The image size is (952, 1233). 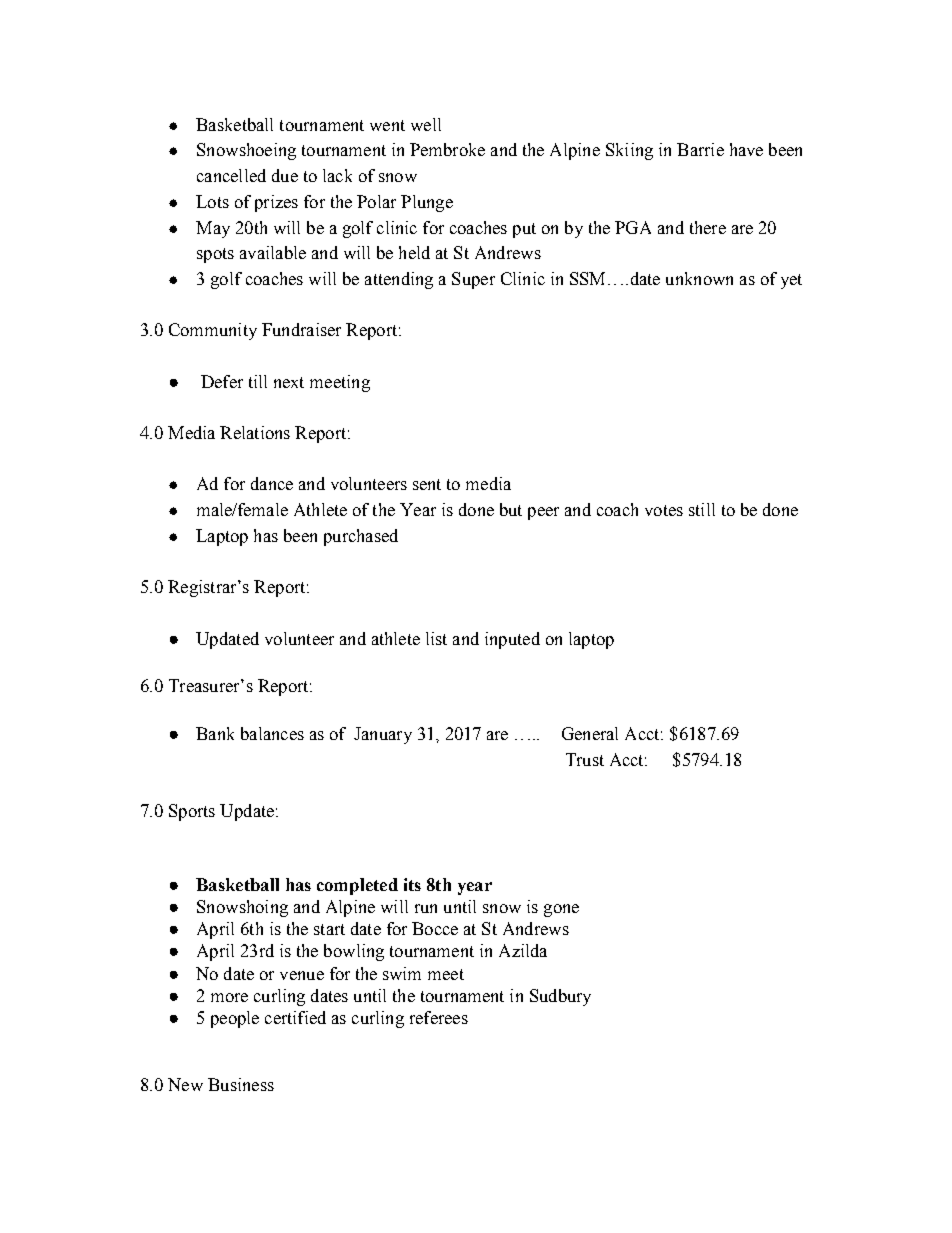 I want to click on Sudbury, so click(x=560, y=997).
